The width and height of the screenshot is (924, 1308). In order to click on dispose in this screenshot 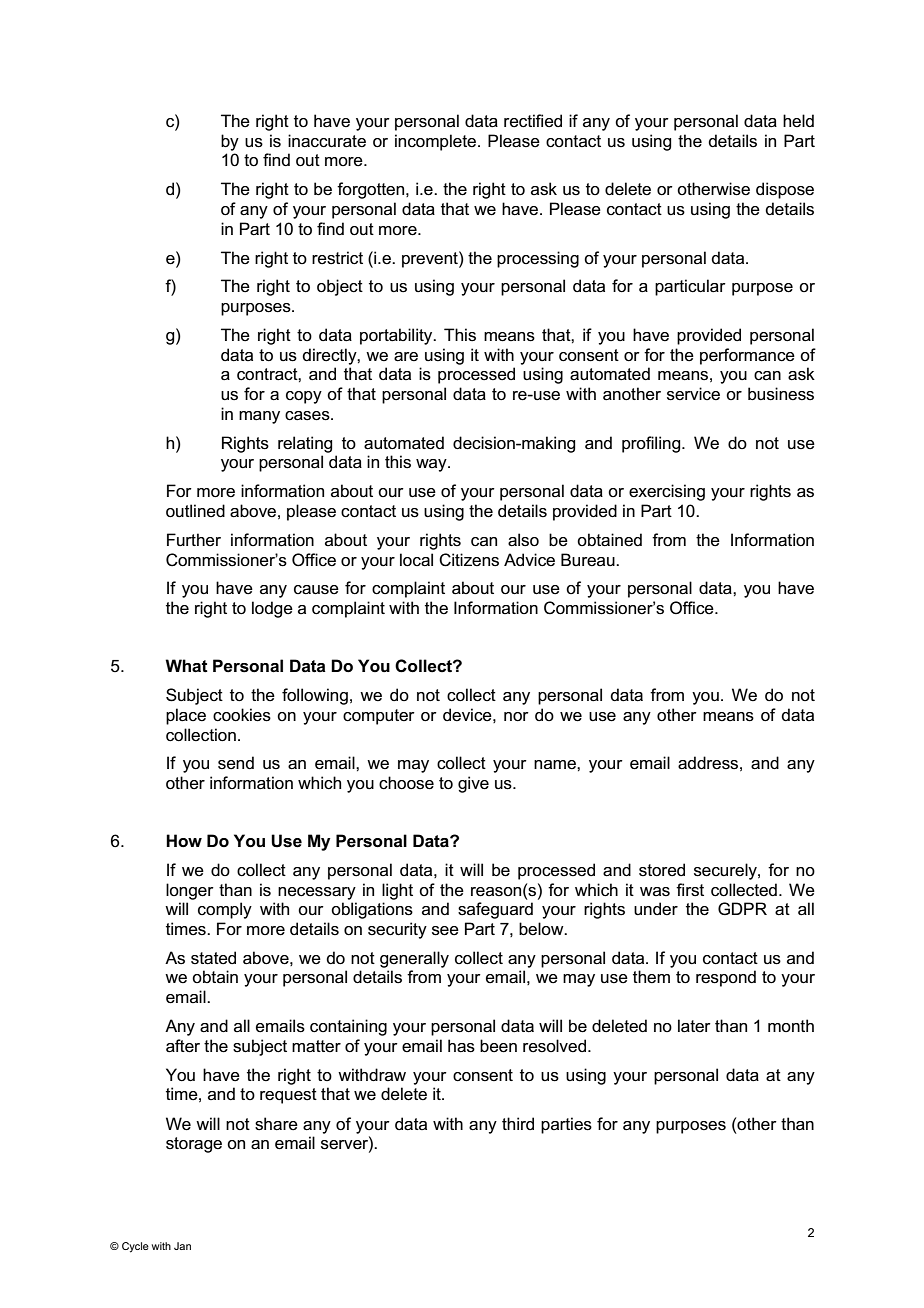, I will do `click(785, 190)`.
